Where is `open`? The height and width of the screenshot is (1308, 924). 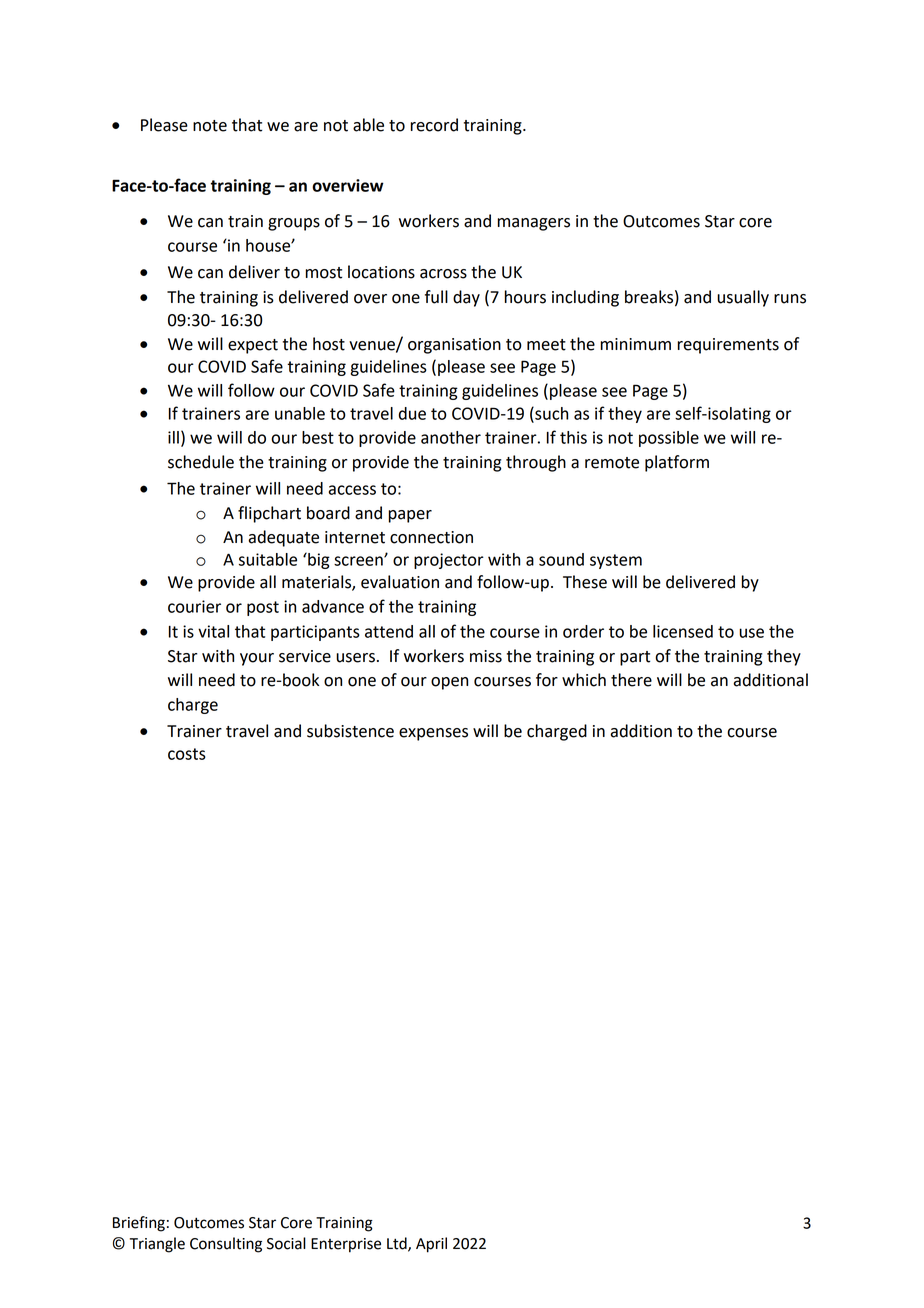
open is located at coordinates (449, 683).
